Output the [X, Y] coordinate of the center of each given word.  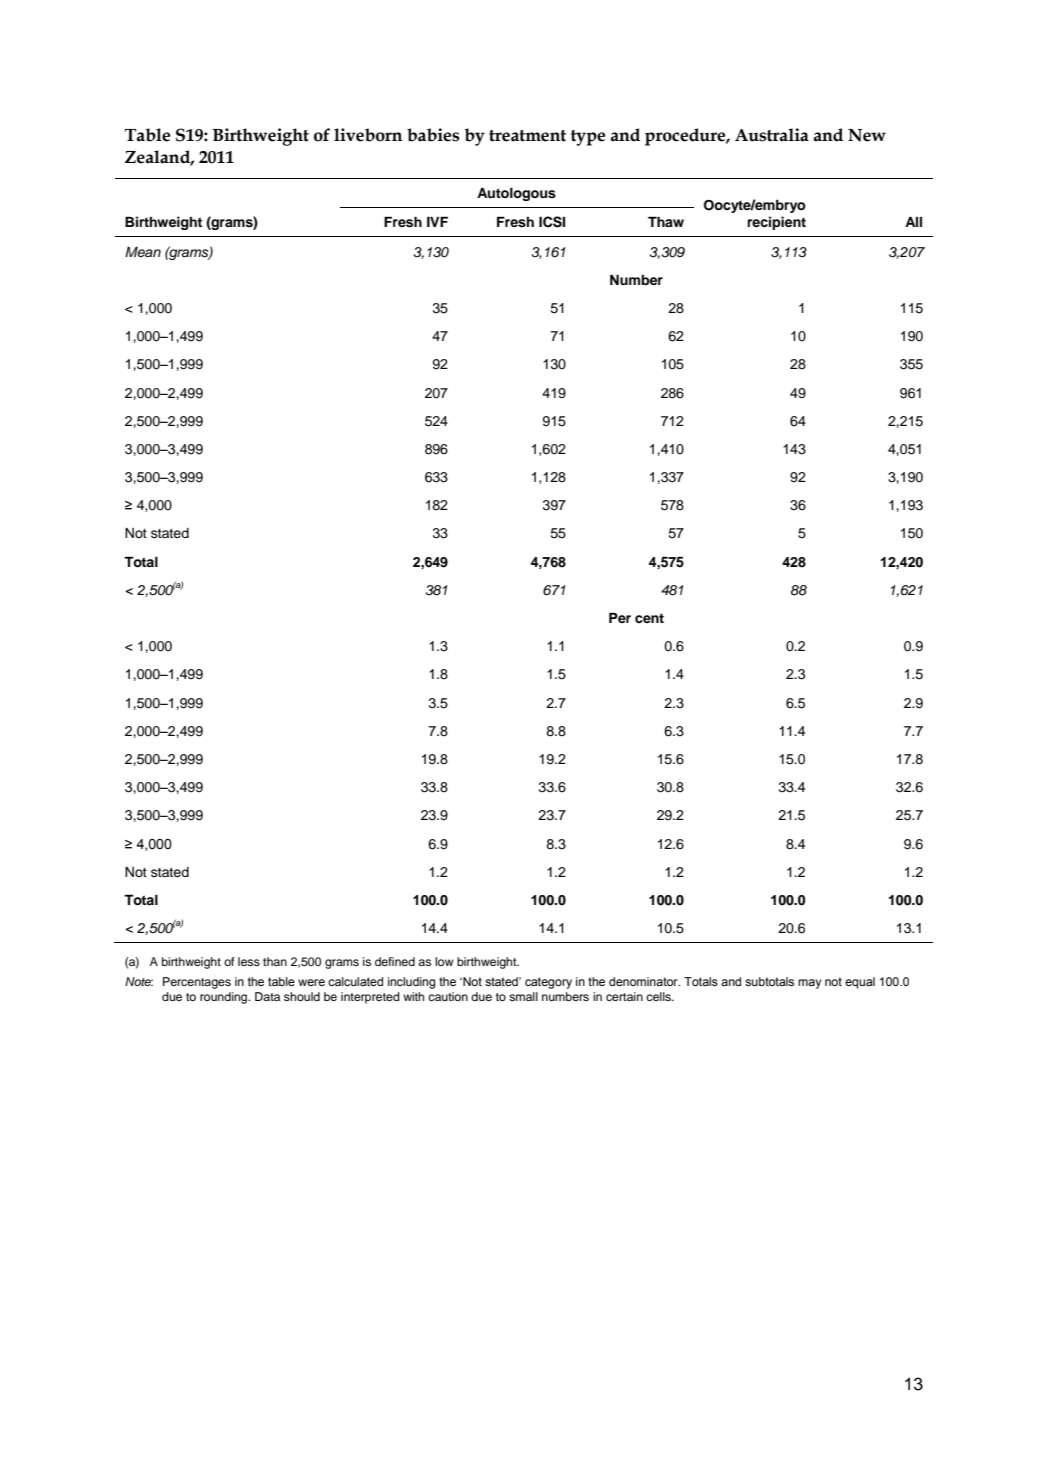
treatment [527, 136]
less [249, 961]
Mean [143, 252]
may [809, 984]
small [523, 996]
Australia [772, 135]
